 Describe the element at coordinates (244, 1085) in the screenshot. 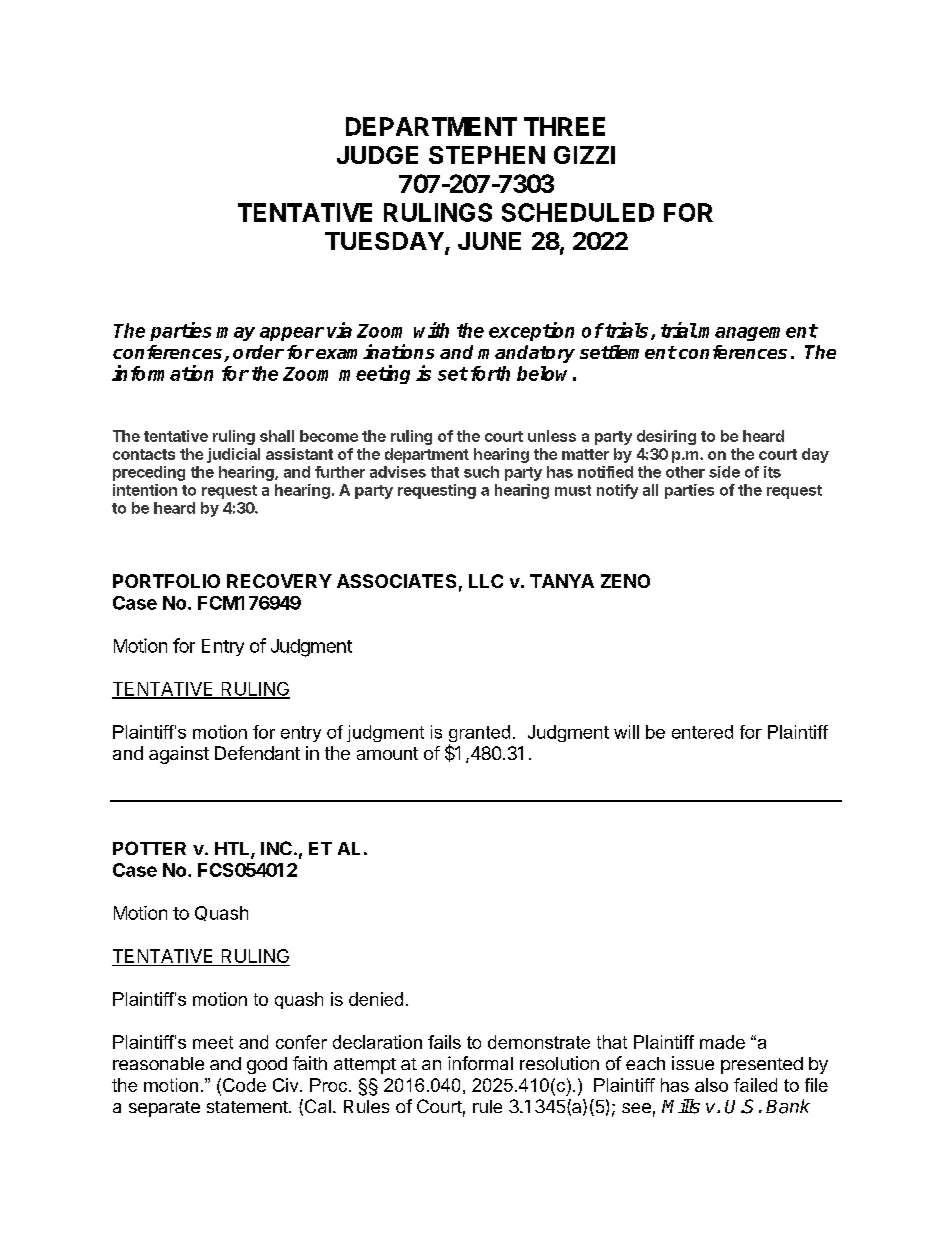

I see `Code` at that location.
